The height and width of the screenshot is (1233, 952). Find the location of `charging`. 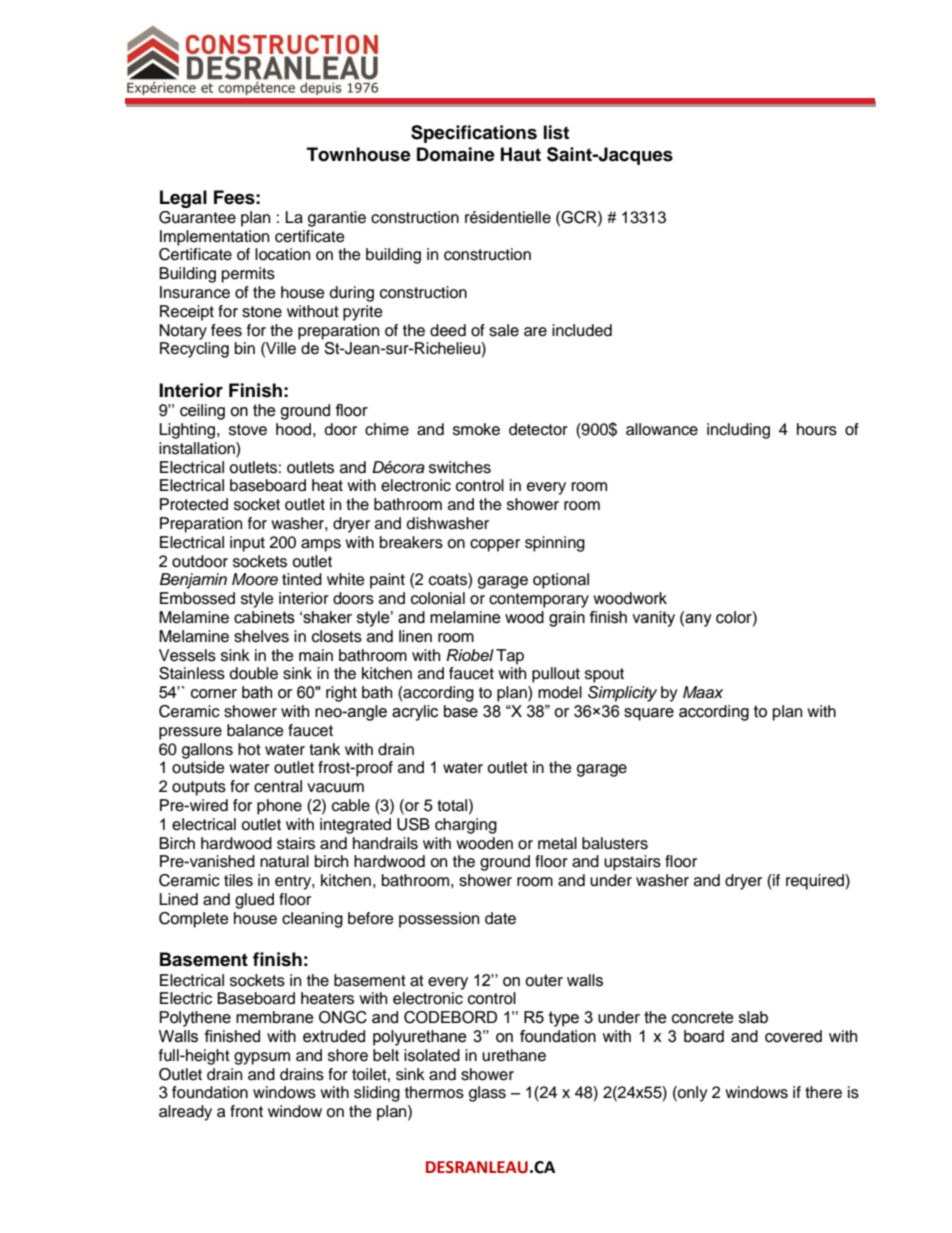

charging is located at coordinates (466, 826).
